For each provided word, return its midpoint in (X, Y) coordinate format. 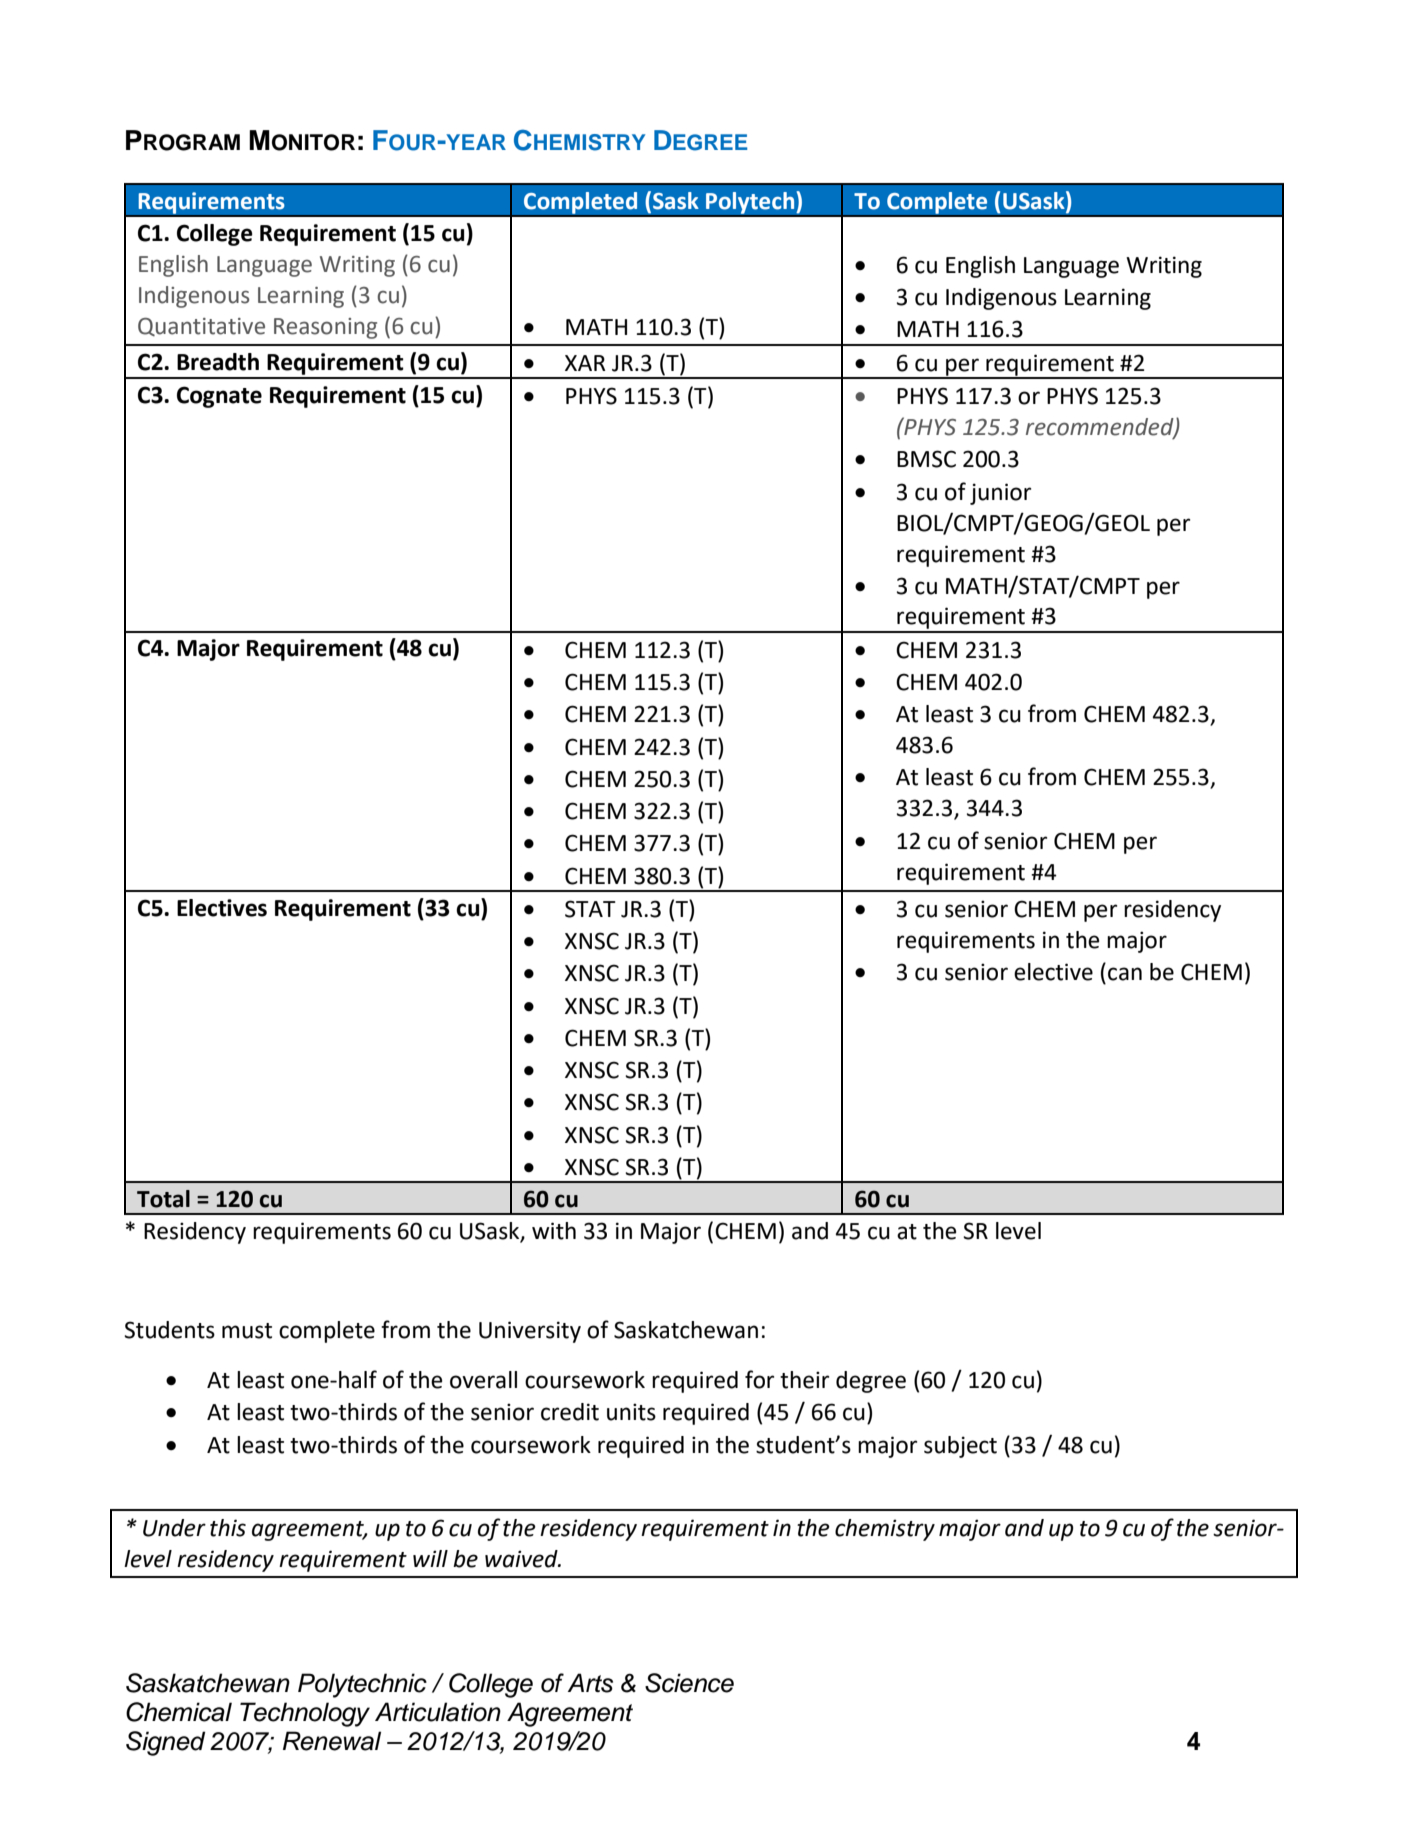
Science (689, 1683)
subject (960, 1447)
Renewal (332, 1741)
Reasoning (325, 328)
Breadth (218, 362)
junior (1000, 494)
